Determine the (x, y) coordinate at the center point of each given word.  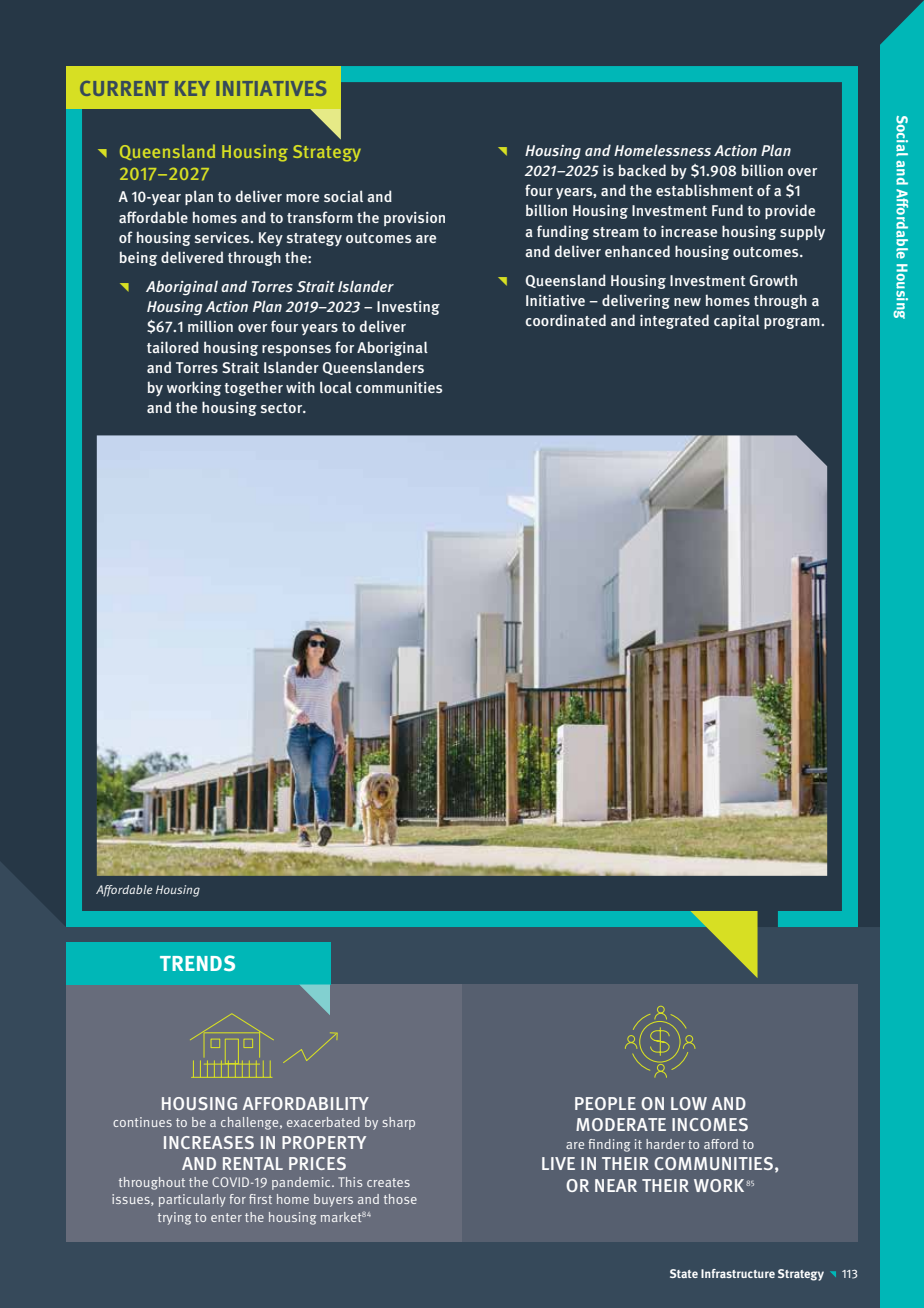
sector (283, 408)
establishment (704, 190)
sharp (398, 1123)
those (400, 1199)
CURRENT (124, 88)
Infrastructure (738, 1273)
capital (737, 321)
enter (226, 1217)
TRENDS (197, 963)
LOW (689, 1103)
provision (414, 219)
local (336, 387)
